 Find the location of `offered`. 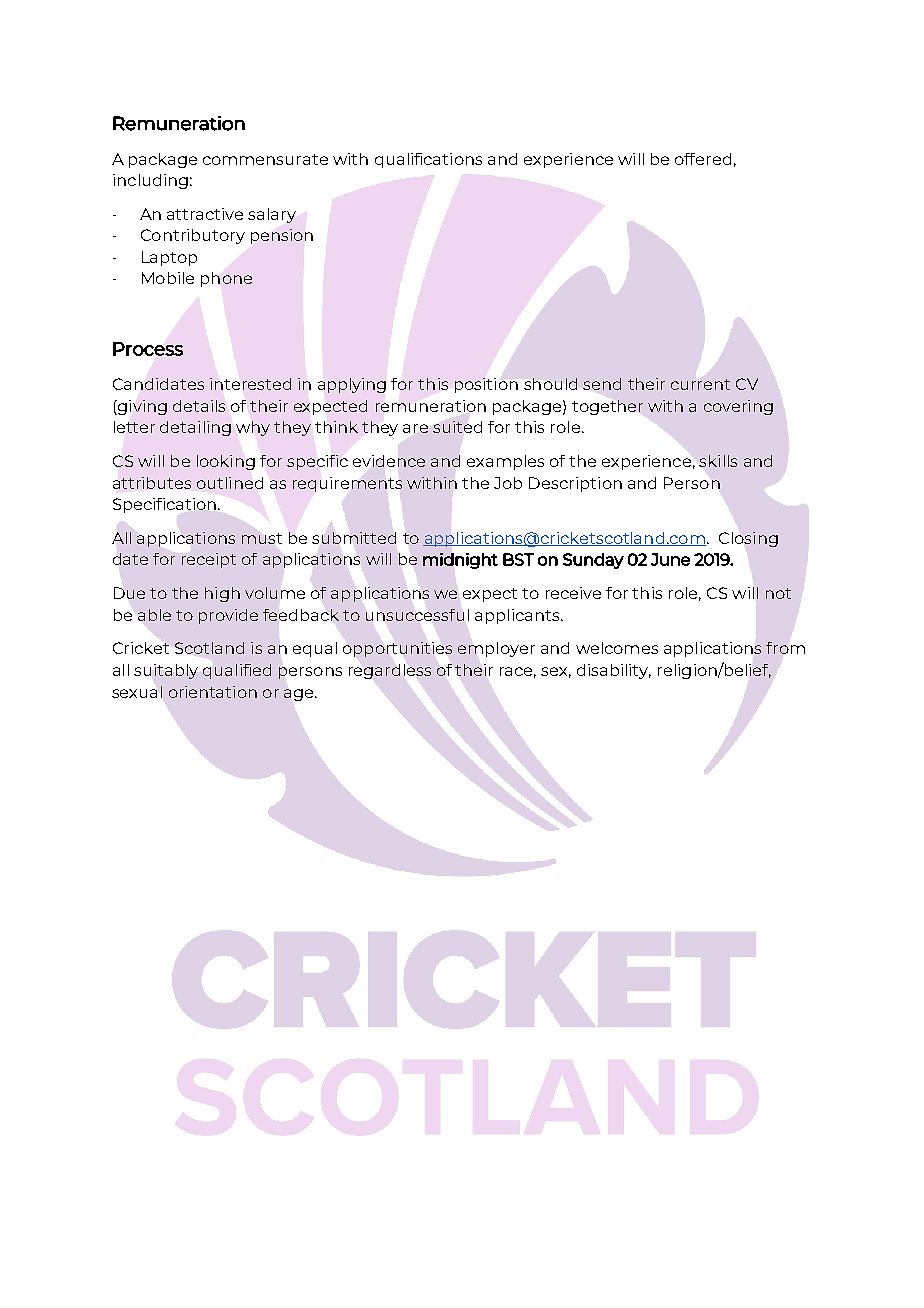

offered is located at coordinates (703, 159).
